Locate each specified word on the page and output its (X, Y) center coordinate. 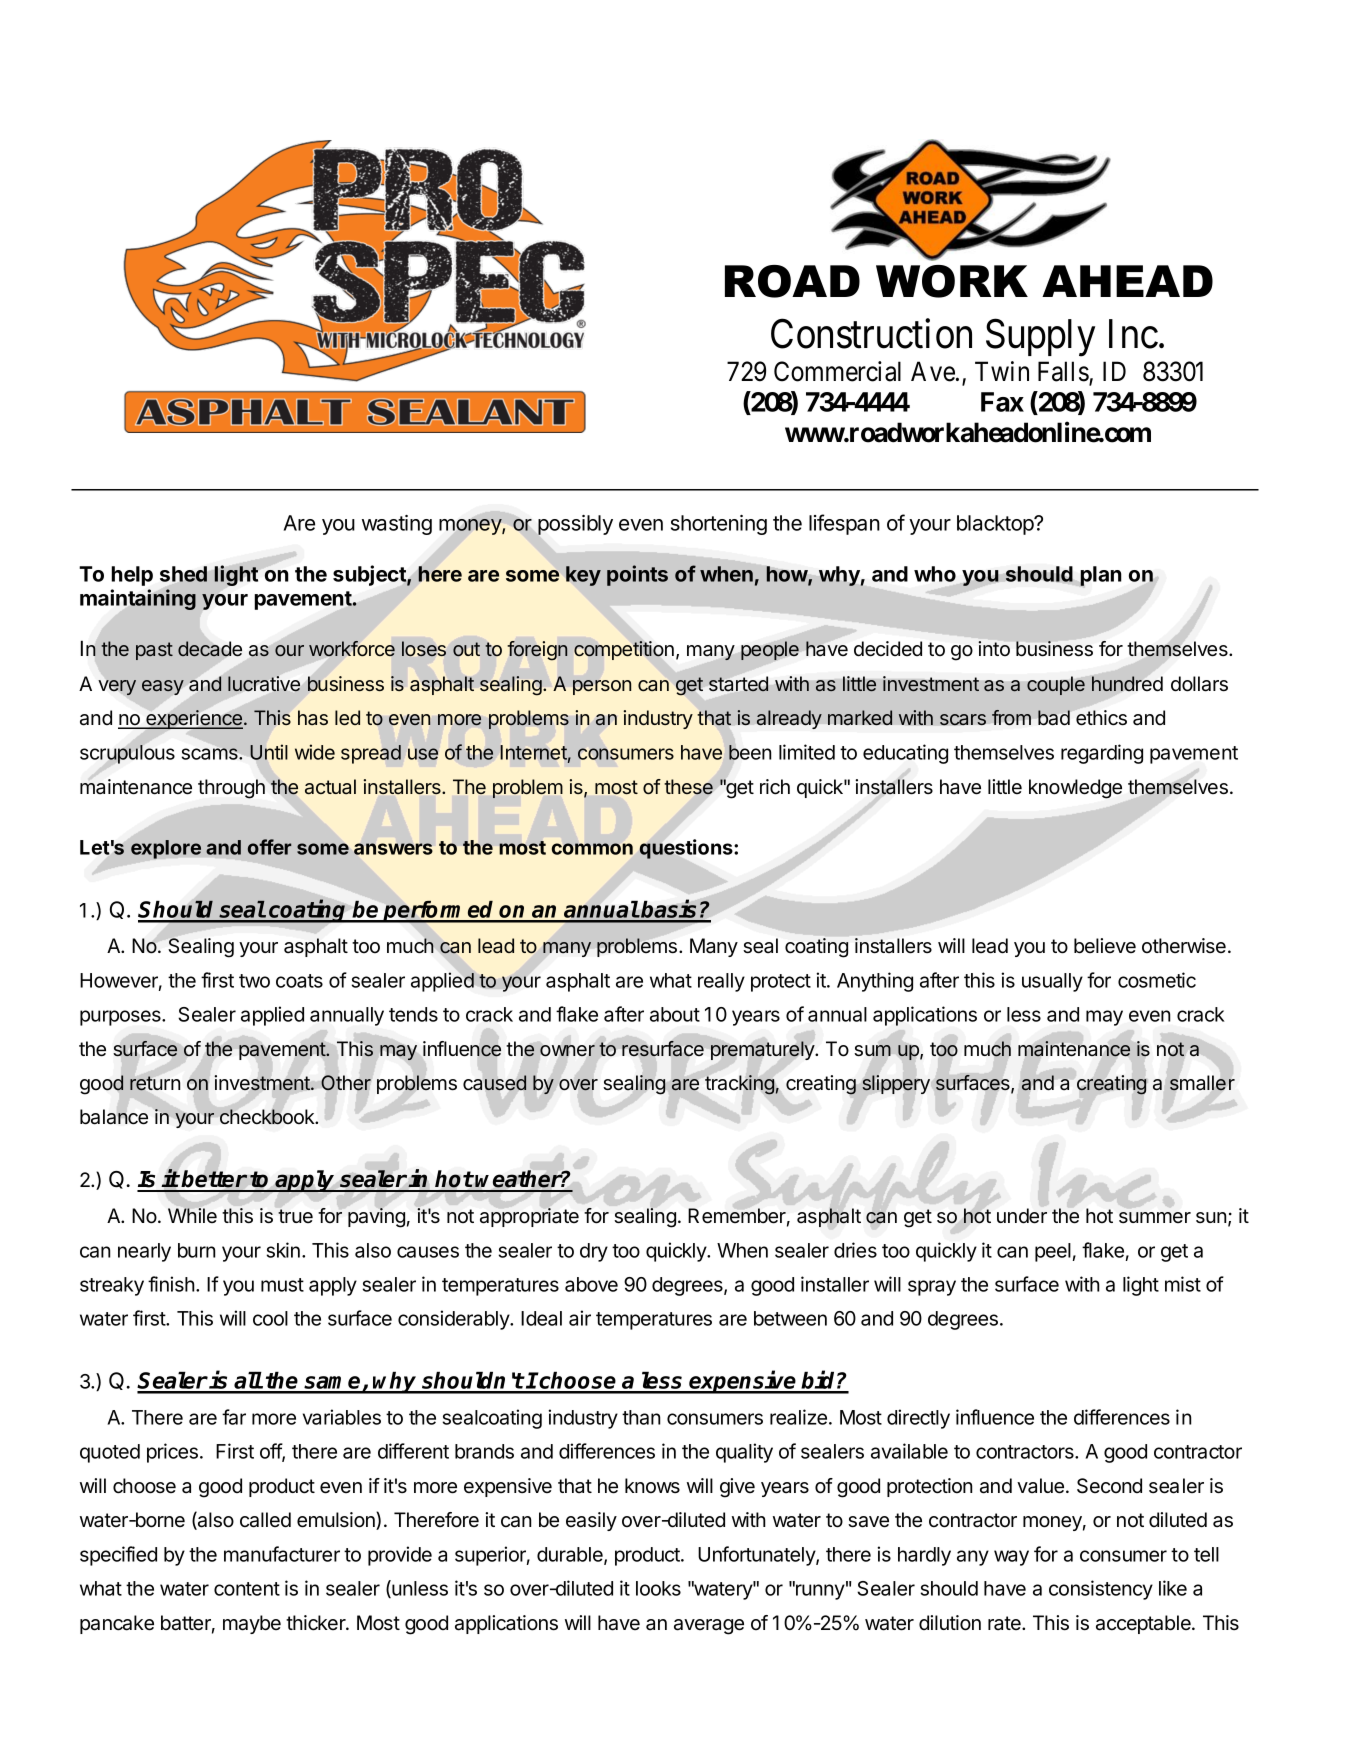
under (1022, 1216)
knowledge (1075, 789)
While (192, 1215)
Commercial (837, 371)
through (231, 789)
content (247, 1589)
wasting (397, 525)
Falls (1064, 372)
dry (594, 1252)
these (688, 787)
